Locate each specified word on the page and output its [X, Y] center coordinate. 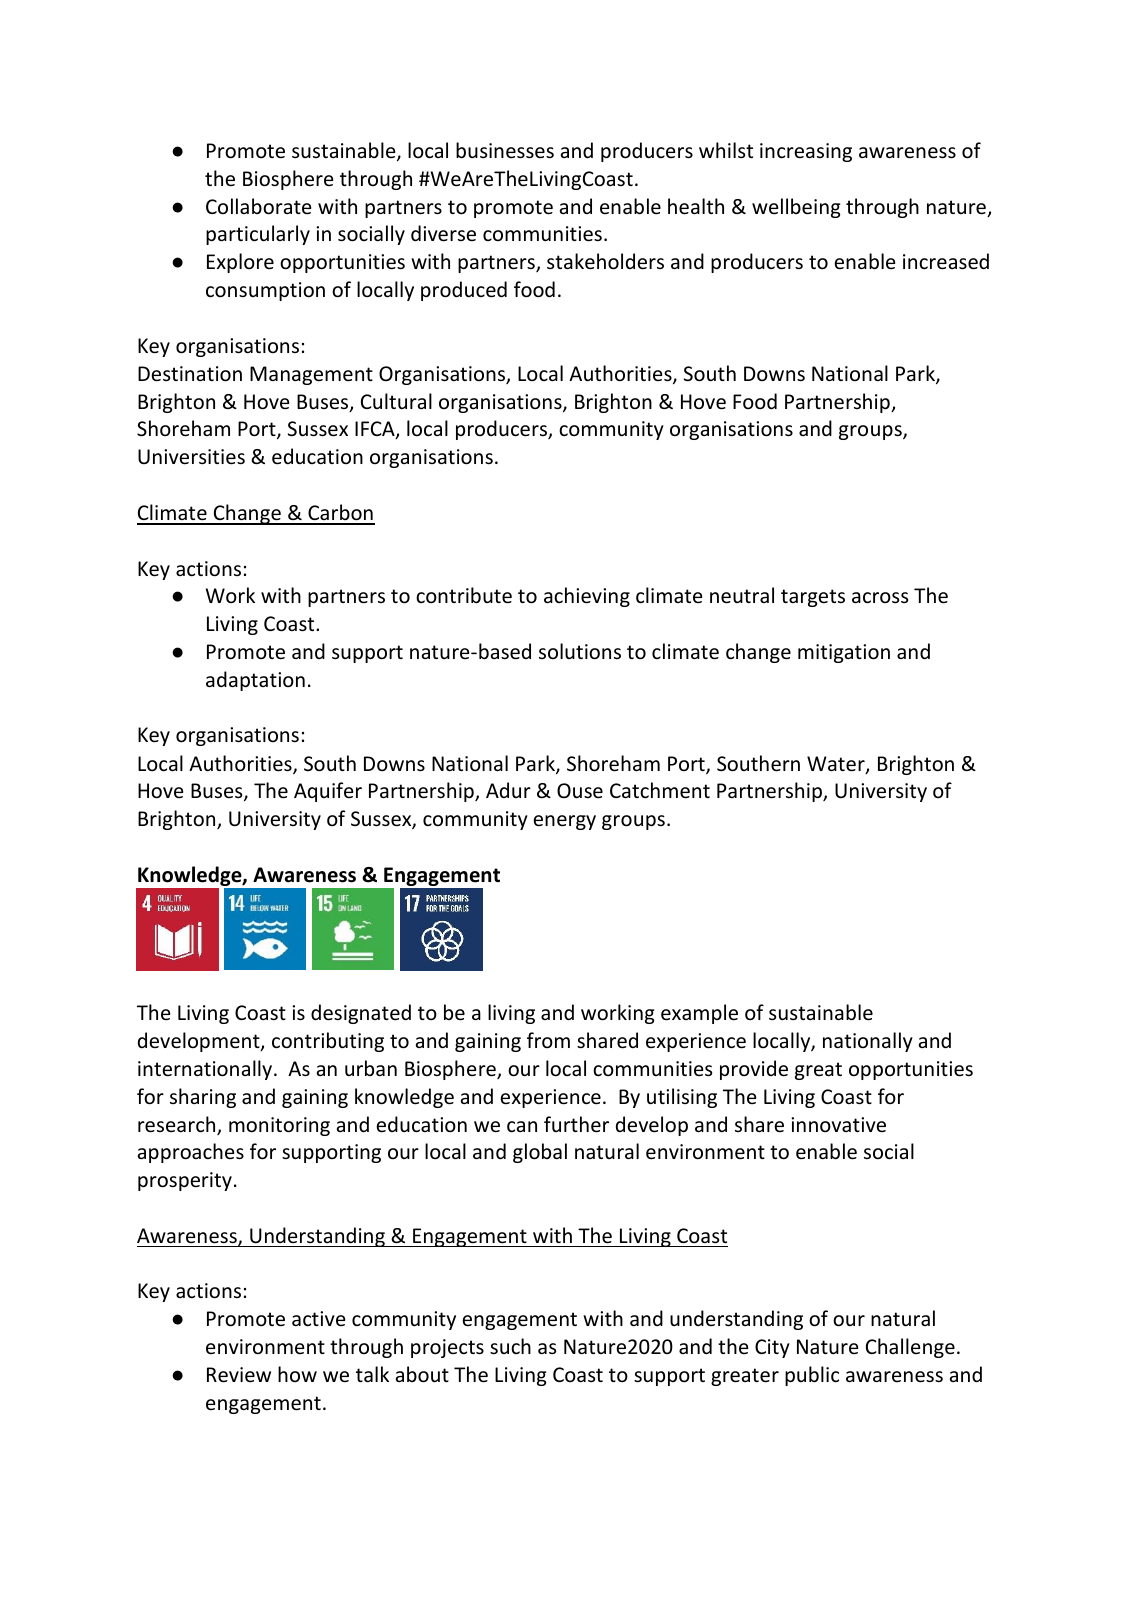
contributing [328, 1042]
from [548, 1040]
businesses [505, 150]
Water [837, 765]
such [510, 1346]
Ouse [580, 791]
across [880, 598]
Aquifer [328, 792]
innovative [838, 1125]
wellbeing [796, 208]
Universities [191, 457]
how [297, 1374]
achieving [587, 597]
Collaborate [258, 206]
